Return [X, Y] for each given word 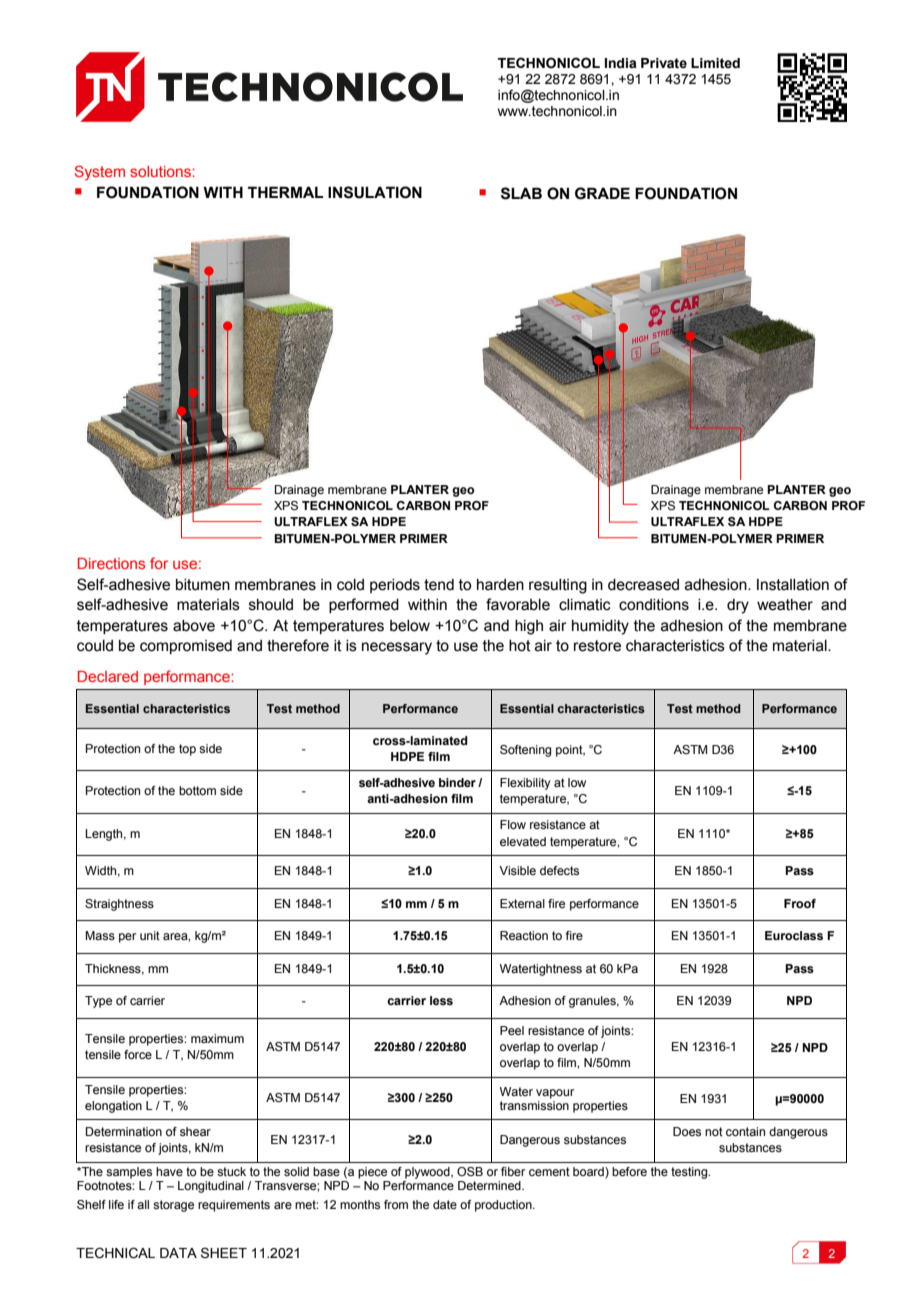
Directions [111, 563]
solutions [161, 171]
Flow [513, 824]
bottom [197, 790]
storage [173, 1206]
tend [439, 585]
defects [559, 870]
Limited [715, 63]
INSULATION [375, 192]
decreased [643, 585]
